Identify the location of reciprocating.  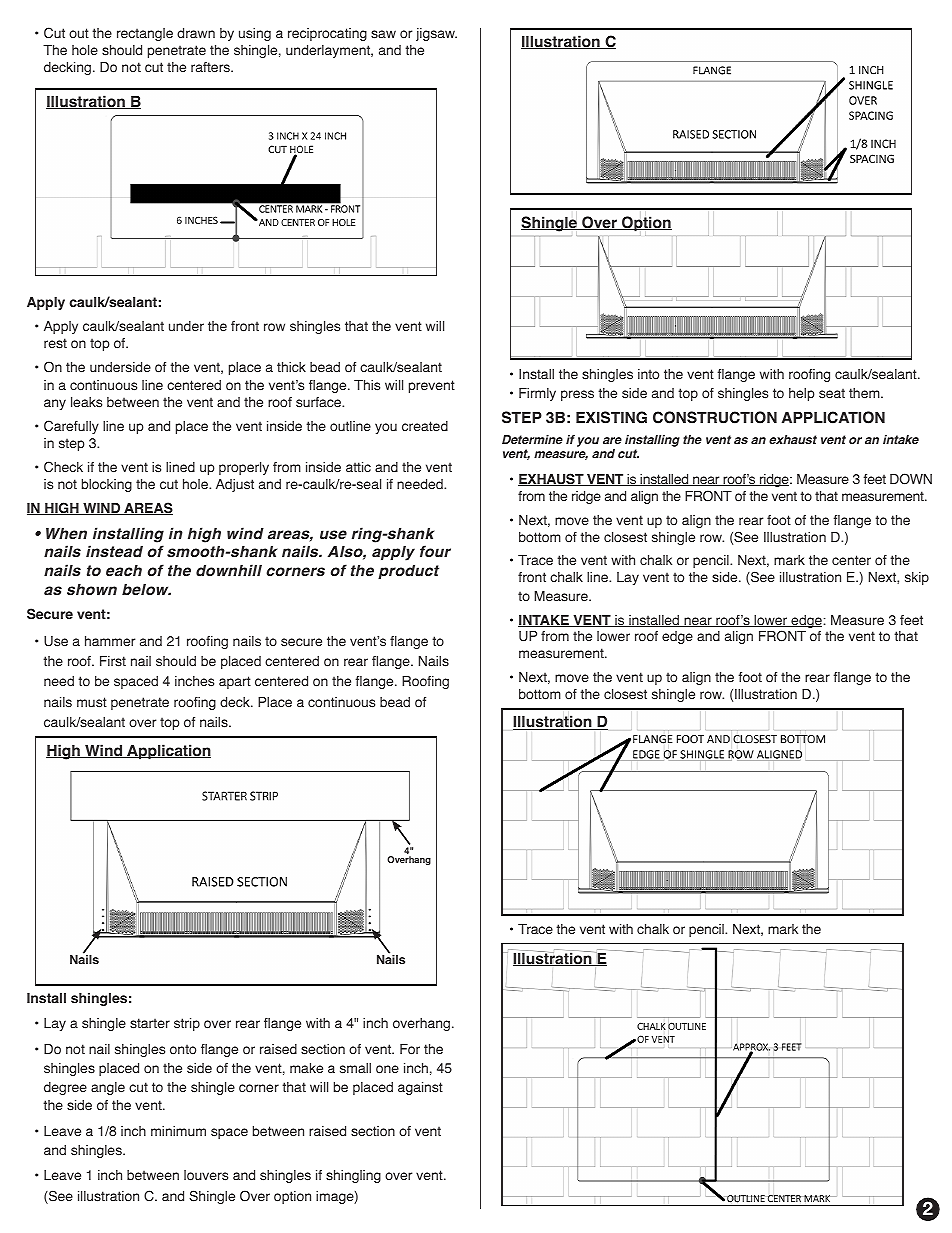
(327, 34).
